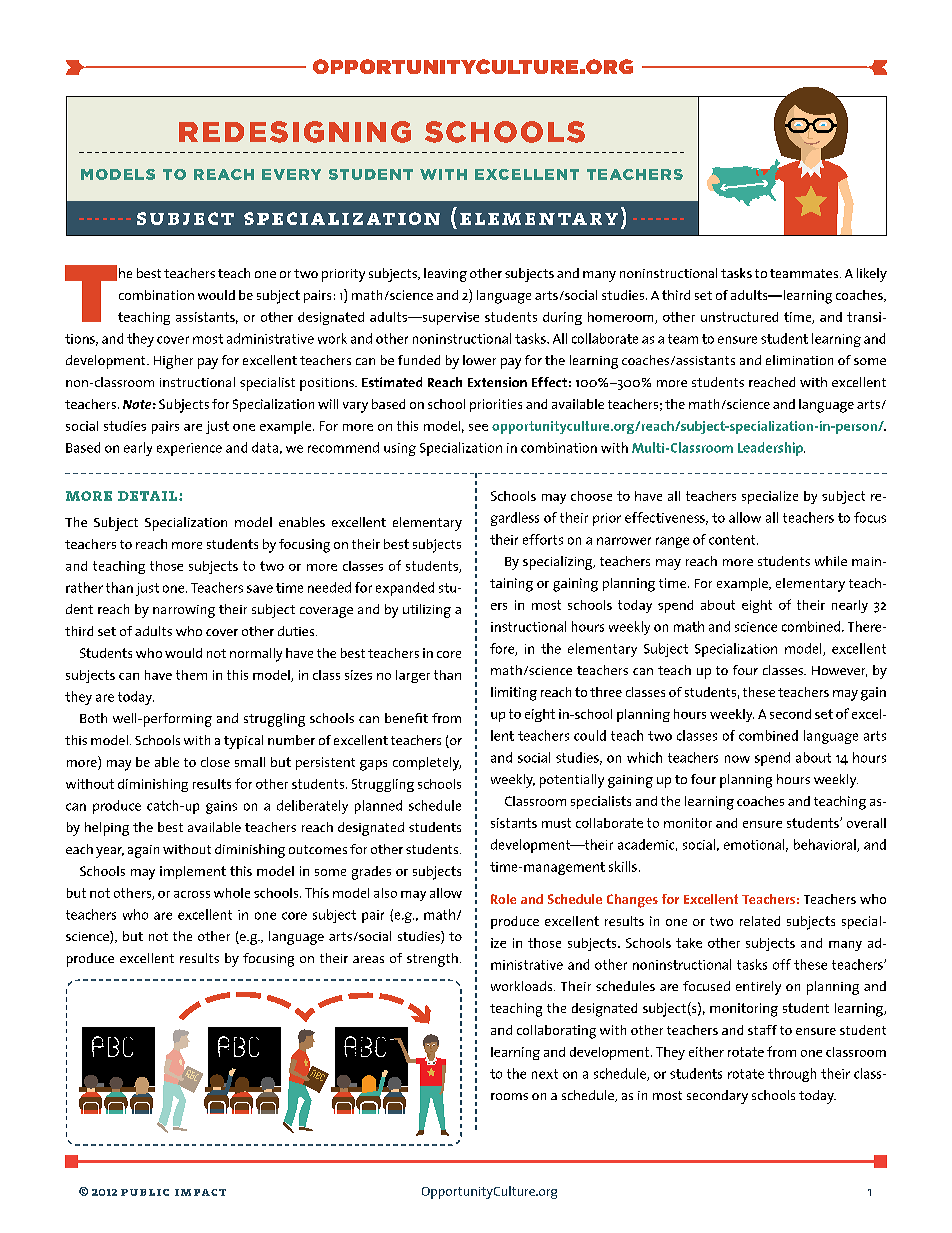 The height and width of the page is (1233, 952). Describe the element at coordinates (295, 132) in the page. I see `REDESIGNING` at that location.
